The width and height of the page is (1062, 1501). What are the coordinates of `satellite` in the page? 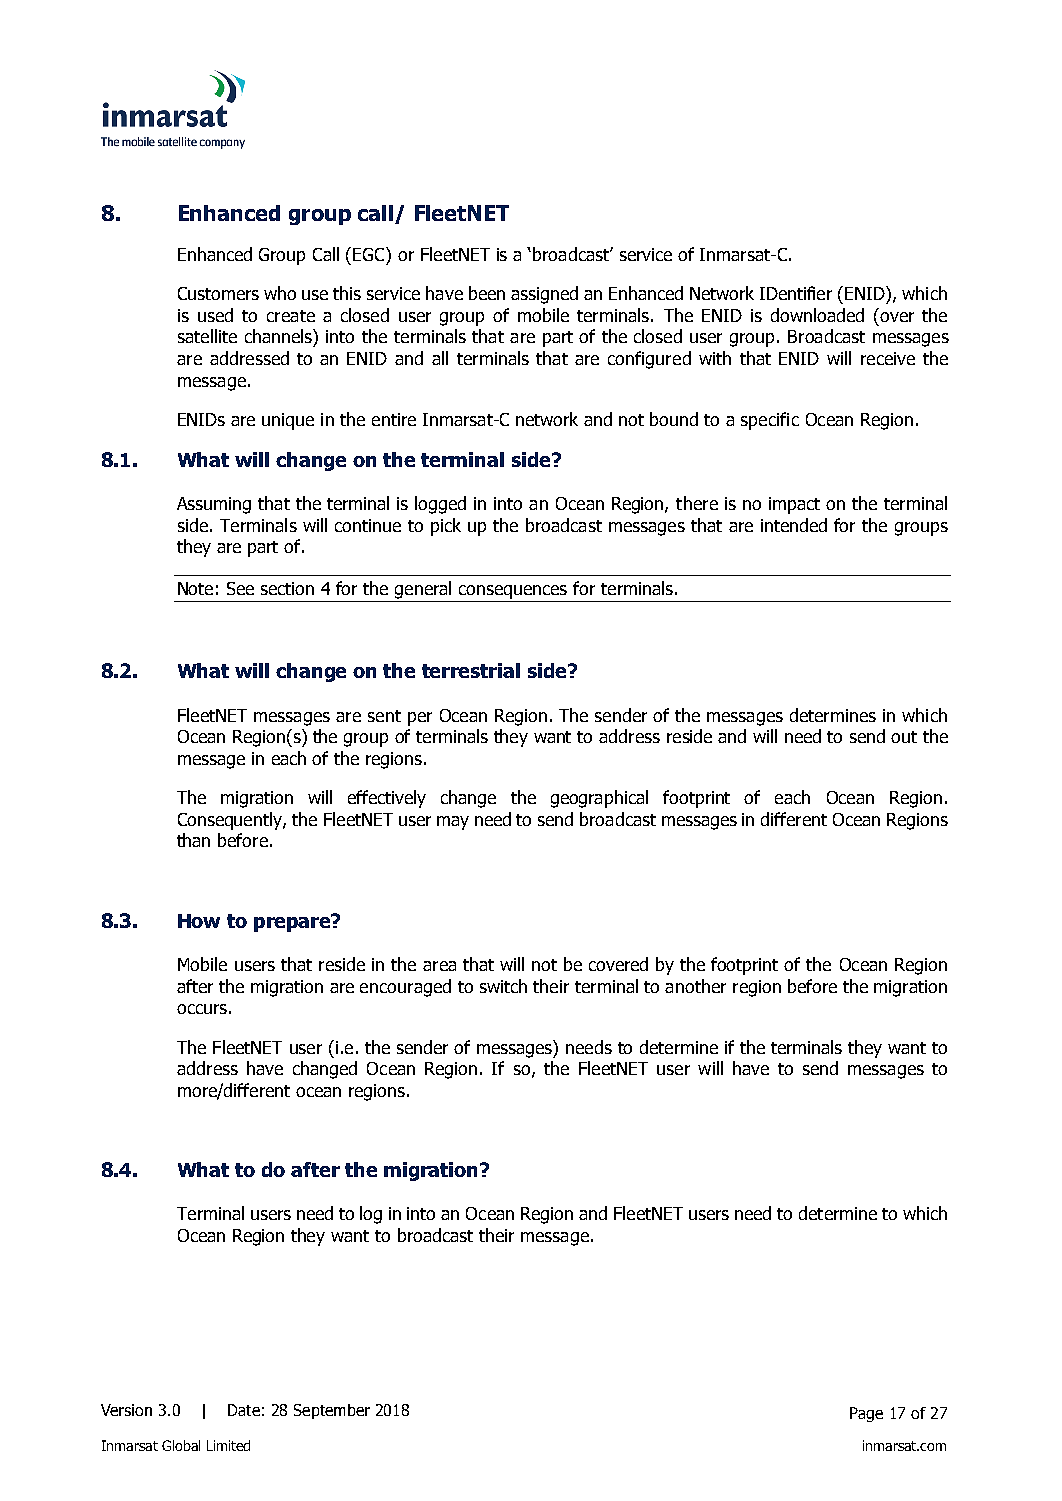 It's located at (207, 336).
